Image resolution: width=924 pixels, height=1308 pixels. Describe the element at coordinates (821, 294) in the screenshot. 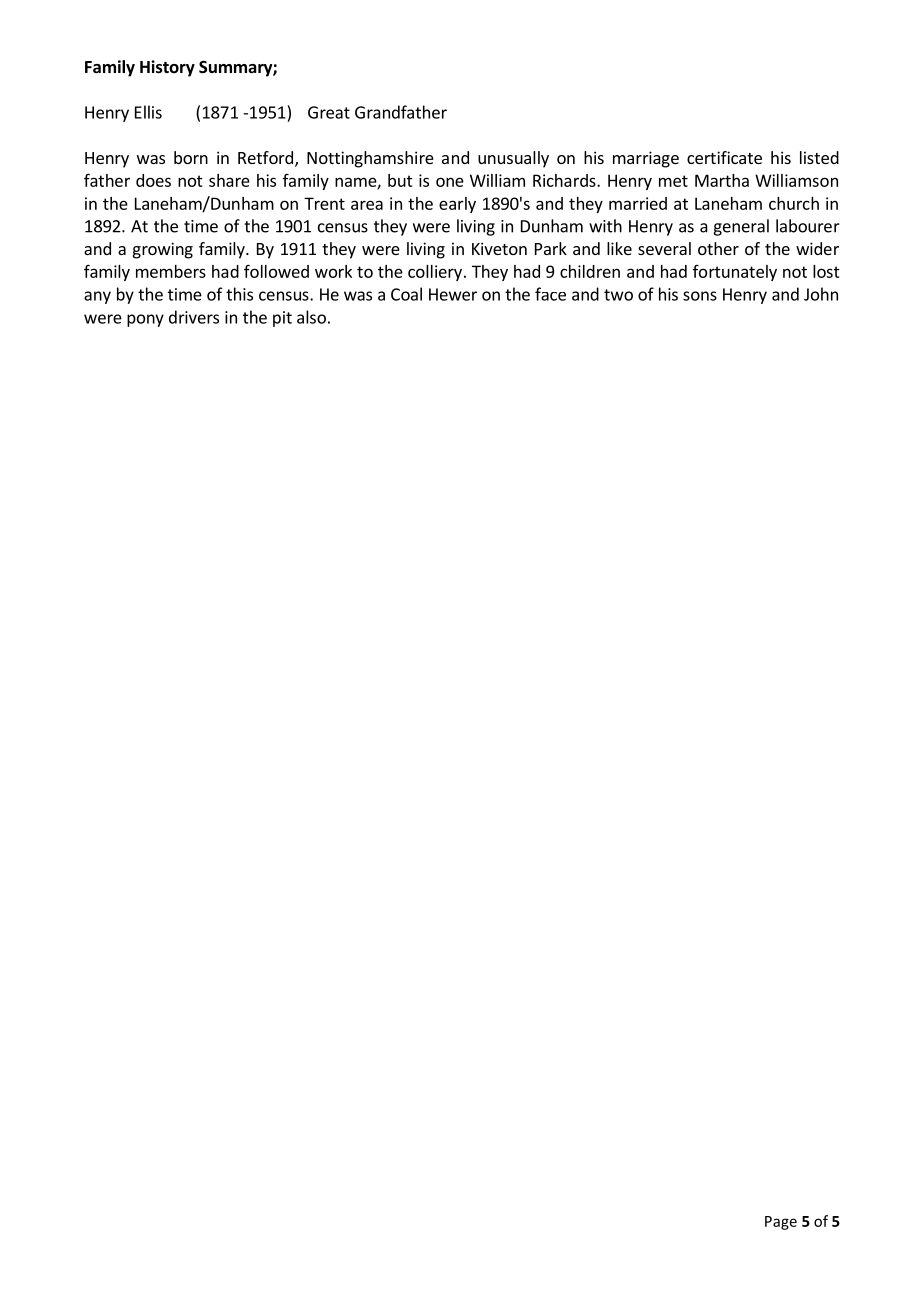

I see `John` at that location.
